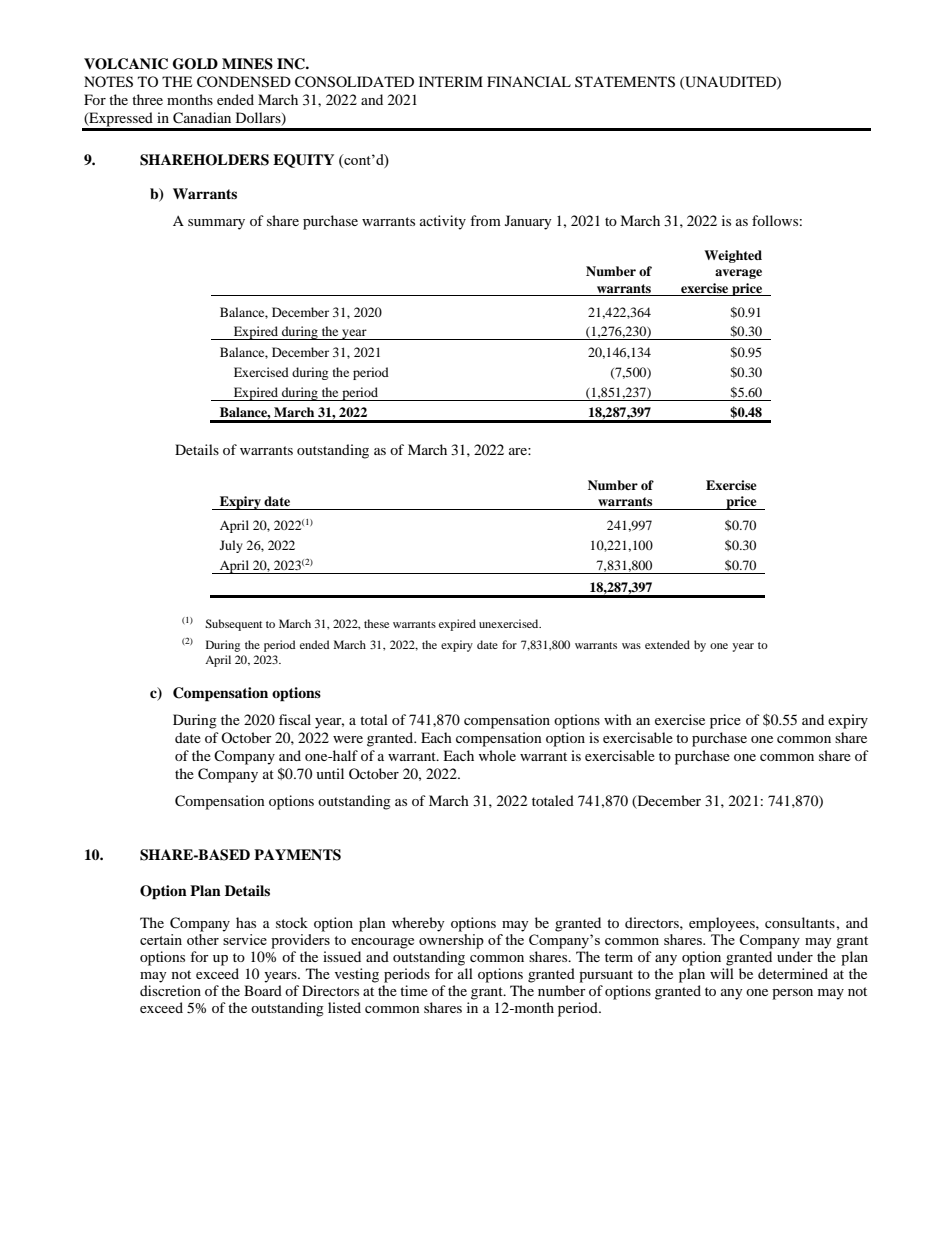 Image resolution: width=952 pixels, height=1233 pixels. Describe the element at coordinates (631, 646) in the image. I see `was` at that location.
